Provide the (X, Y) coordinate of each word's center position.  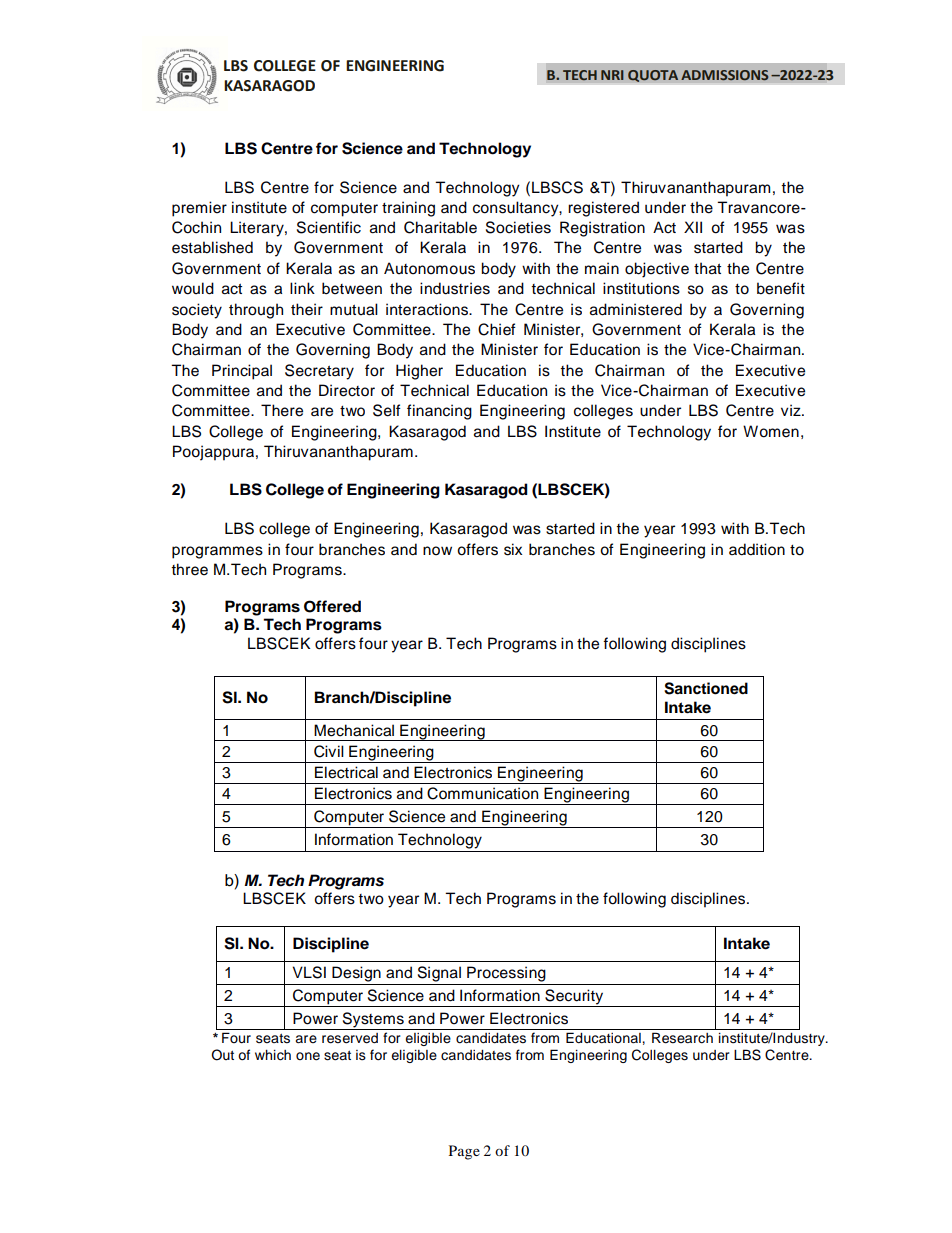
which (273, 1055)
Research (682, 1038)
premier (199, 209)
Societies (518, 227)
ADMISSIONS (724, 75)
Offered (332, 606)
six (513, 549)
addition (757, 549)
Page (464, 1152)
